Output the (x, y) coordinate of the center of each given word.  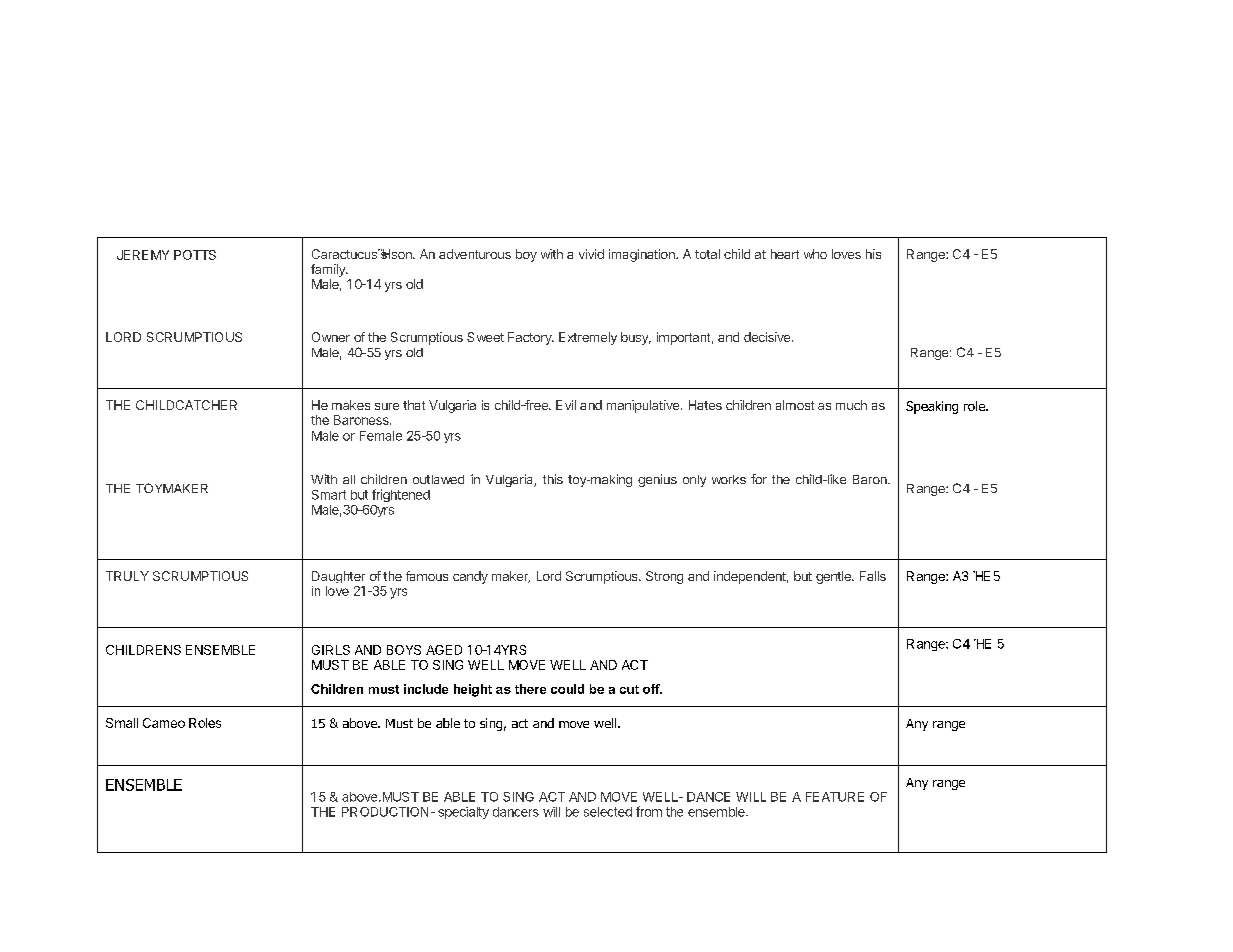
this (553, 479)
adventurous (475, 254)
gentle (834, 577)
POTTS (195, 255)
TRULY (127, 576)
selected (608, 812)
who (815, 254)
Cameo (164, 723)
